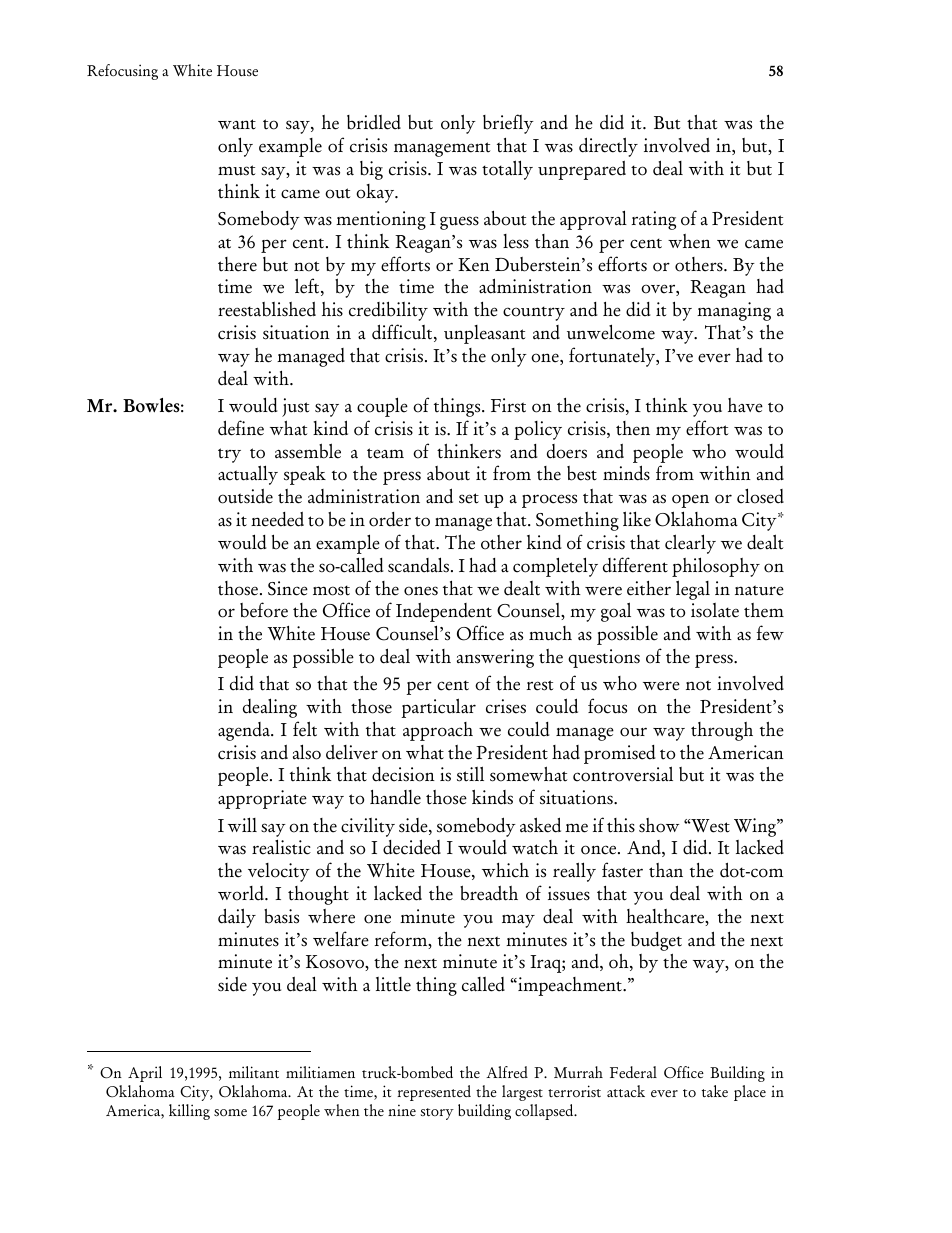 Image resolution: width=952 pixels, height=1233 pixels. Describe the element at coordinates (608, 147) in the screenshot. I see `directly` at that location.
